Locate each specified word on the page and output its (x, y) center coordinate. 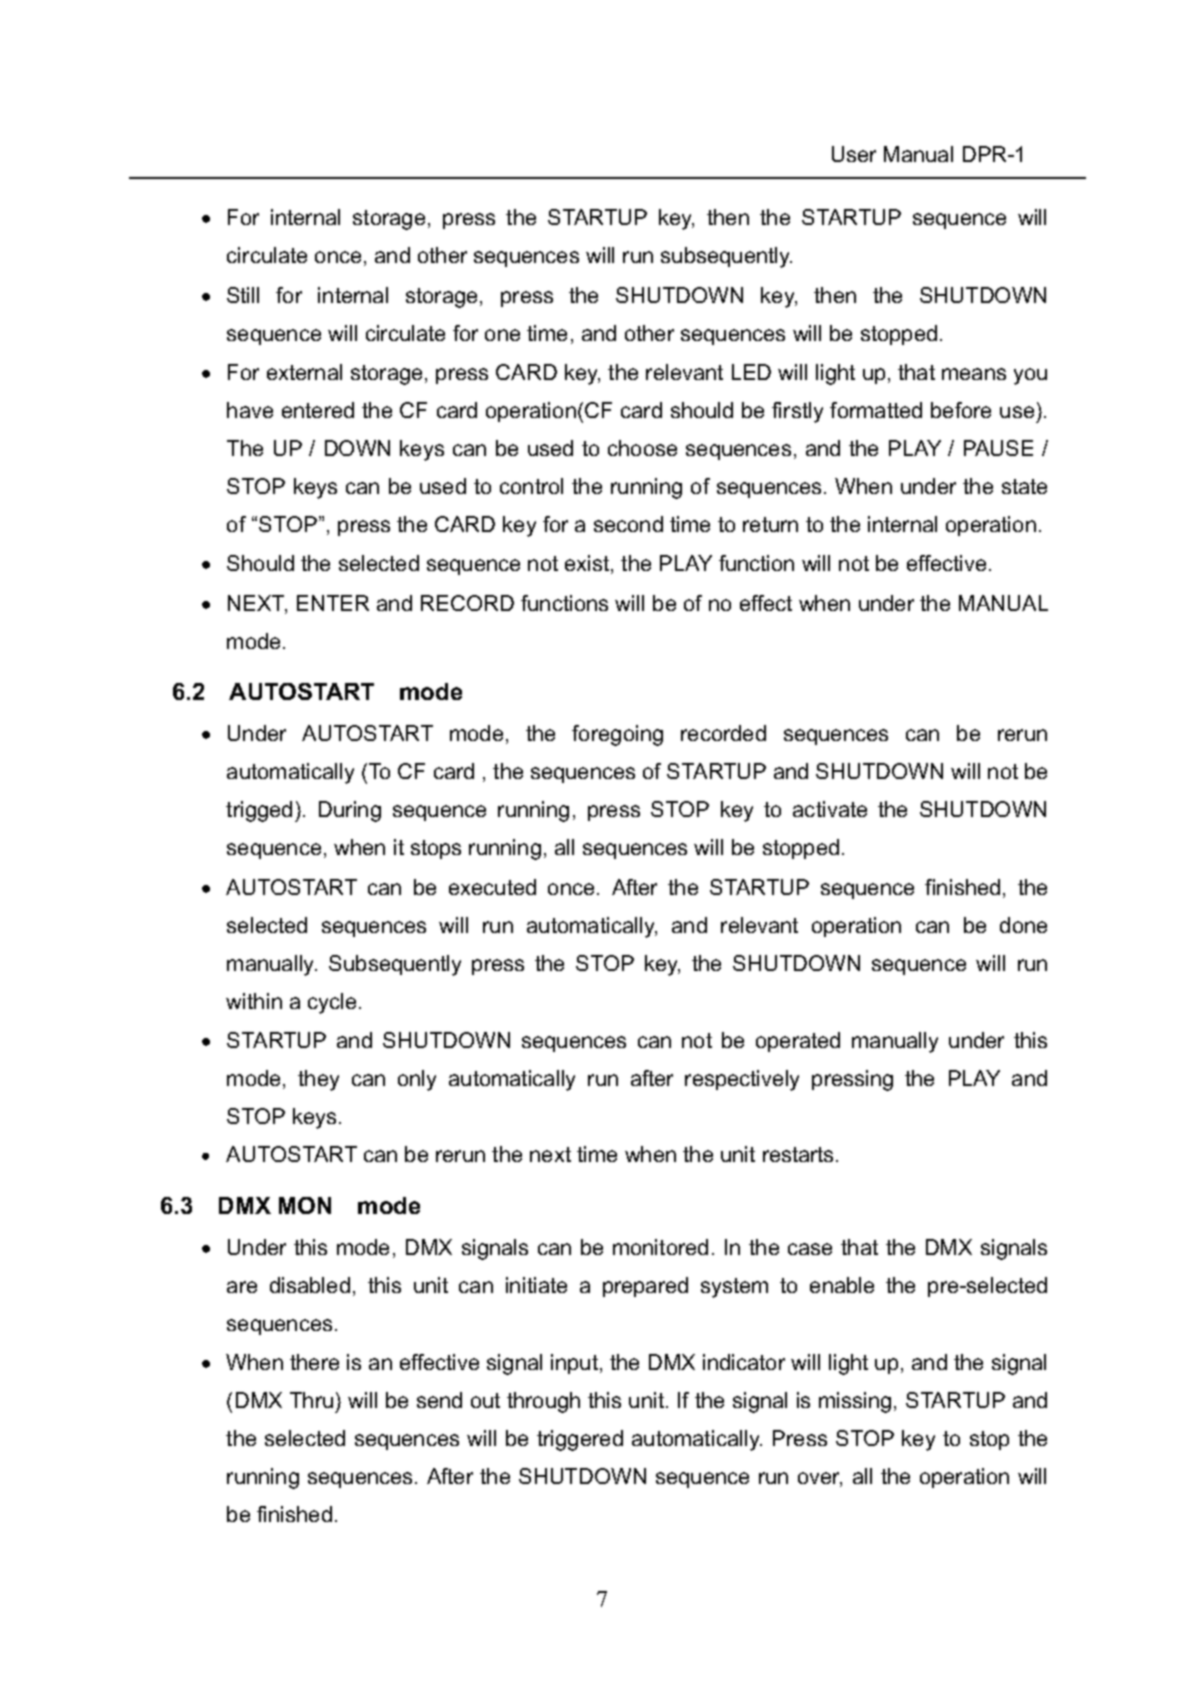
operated (798, 1042)
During (350, 811)
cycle (332, 1003)
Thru (311, 1400)
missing (855, 1402)
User (854, 154)
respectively (742, 1080)
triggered (580, 1440)
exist (588, 564)
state (1024, 486)
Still (243, 295)
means (974, 374)
